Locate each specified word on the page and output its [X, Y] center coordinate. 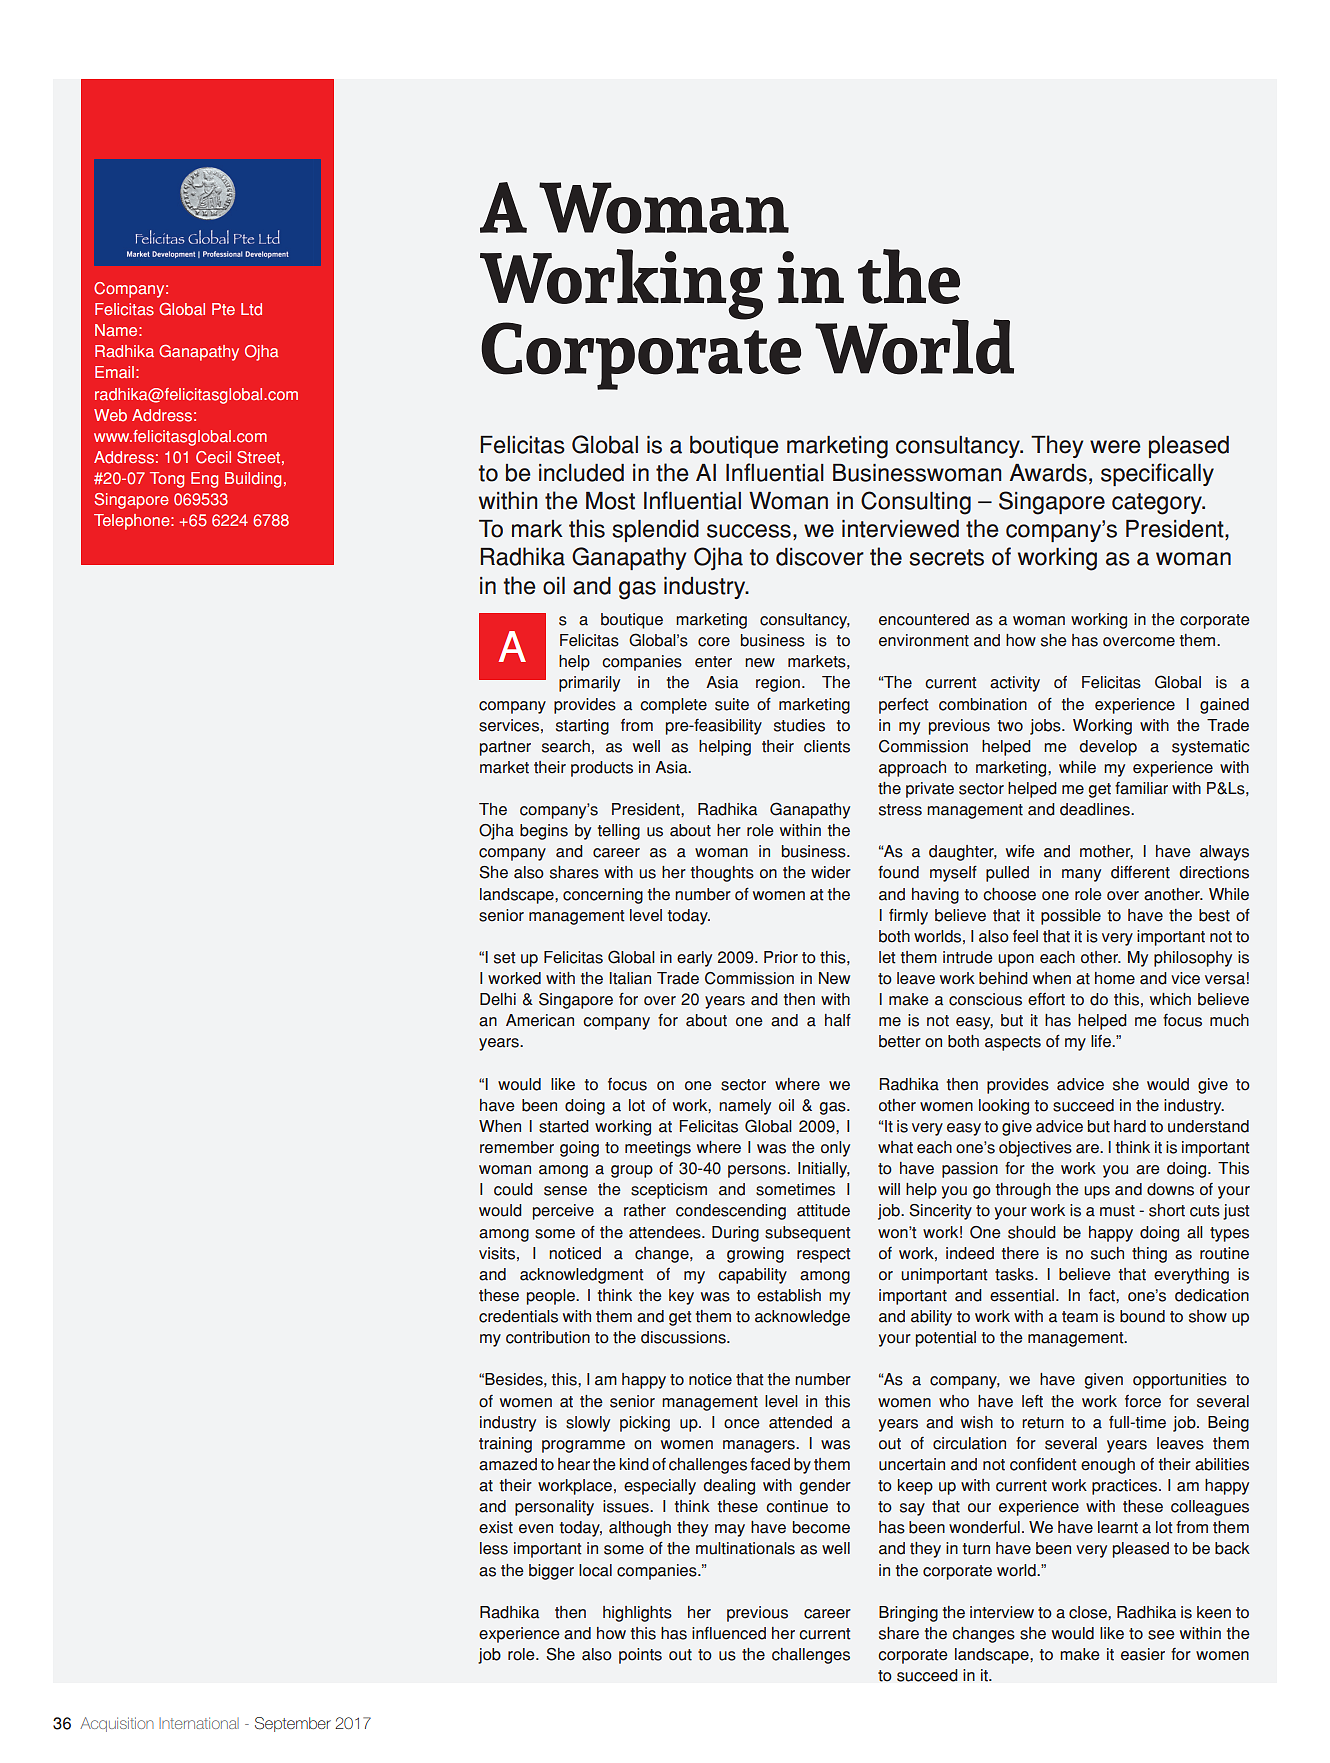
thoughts [722, 874]
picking [645, 1424]
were [1115, 447]
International [199, 1723]
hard [1130, 1126]
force [1143, 1401]
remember [517, 1147]
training [505, 1445]
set [505, 958]
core [714, 642]
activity [1015, 684]
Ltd [251, 309]
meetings [658, 1149]
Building [253, 480]
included [581, 473]
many [1081, 875]
